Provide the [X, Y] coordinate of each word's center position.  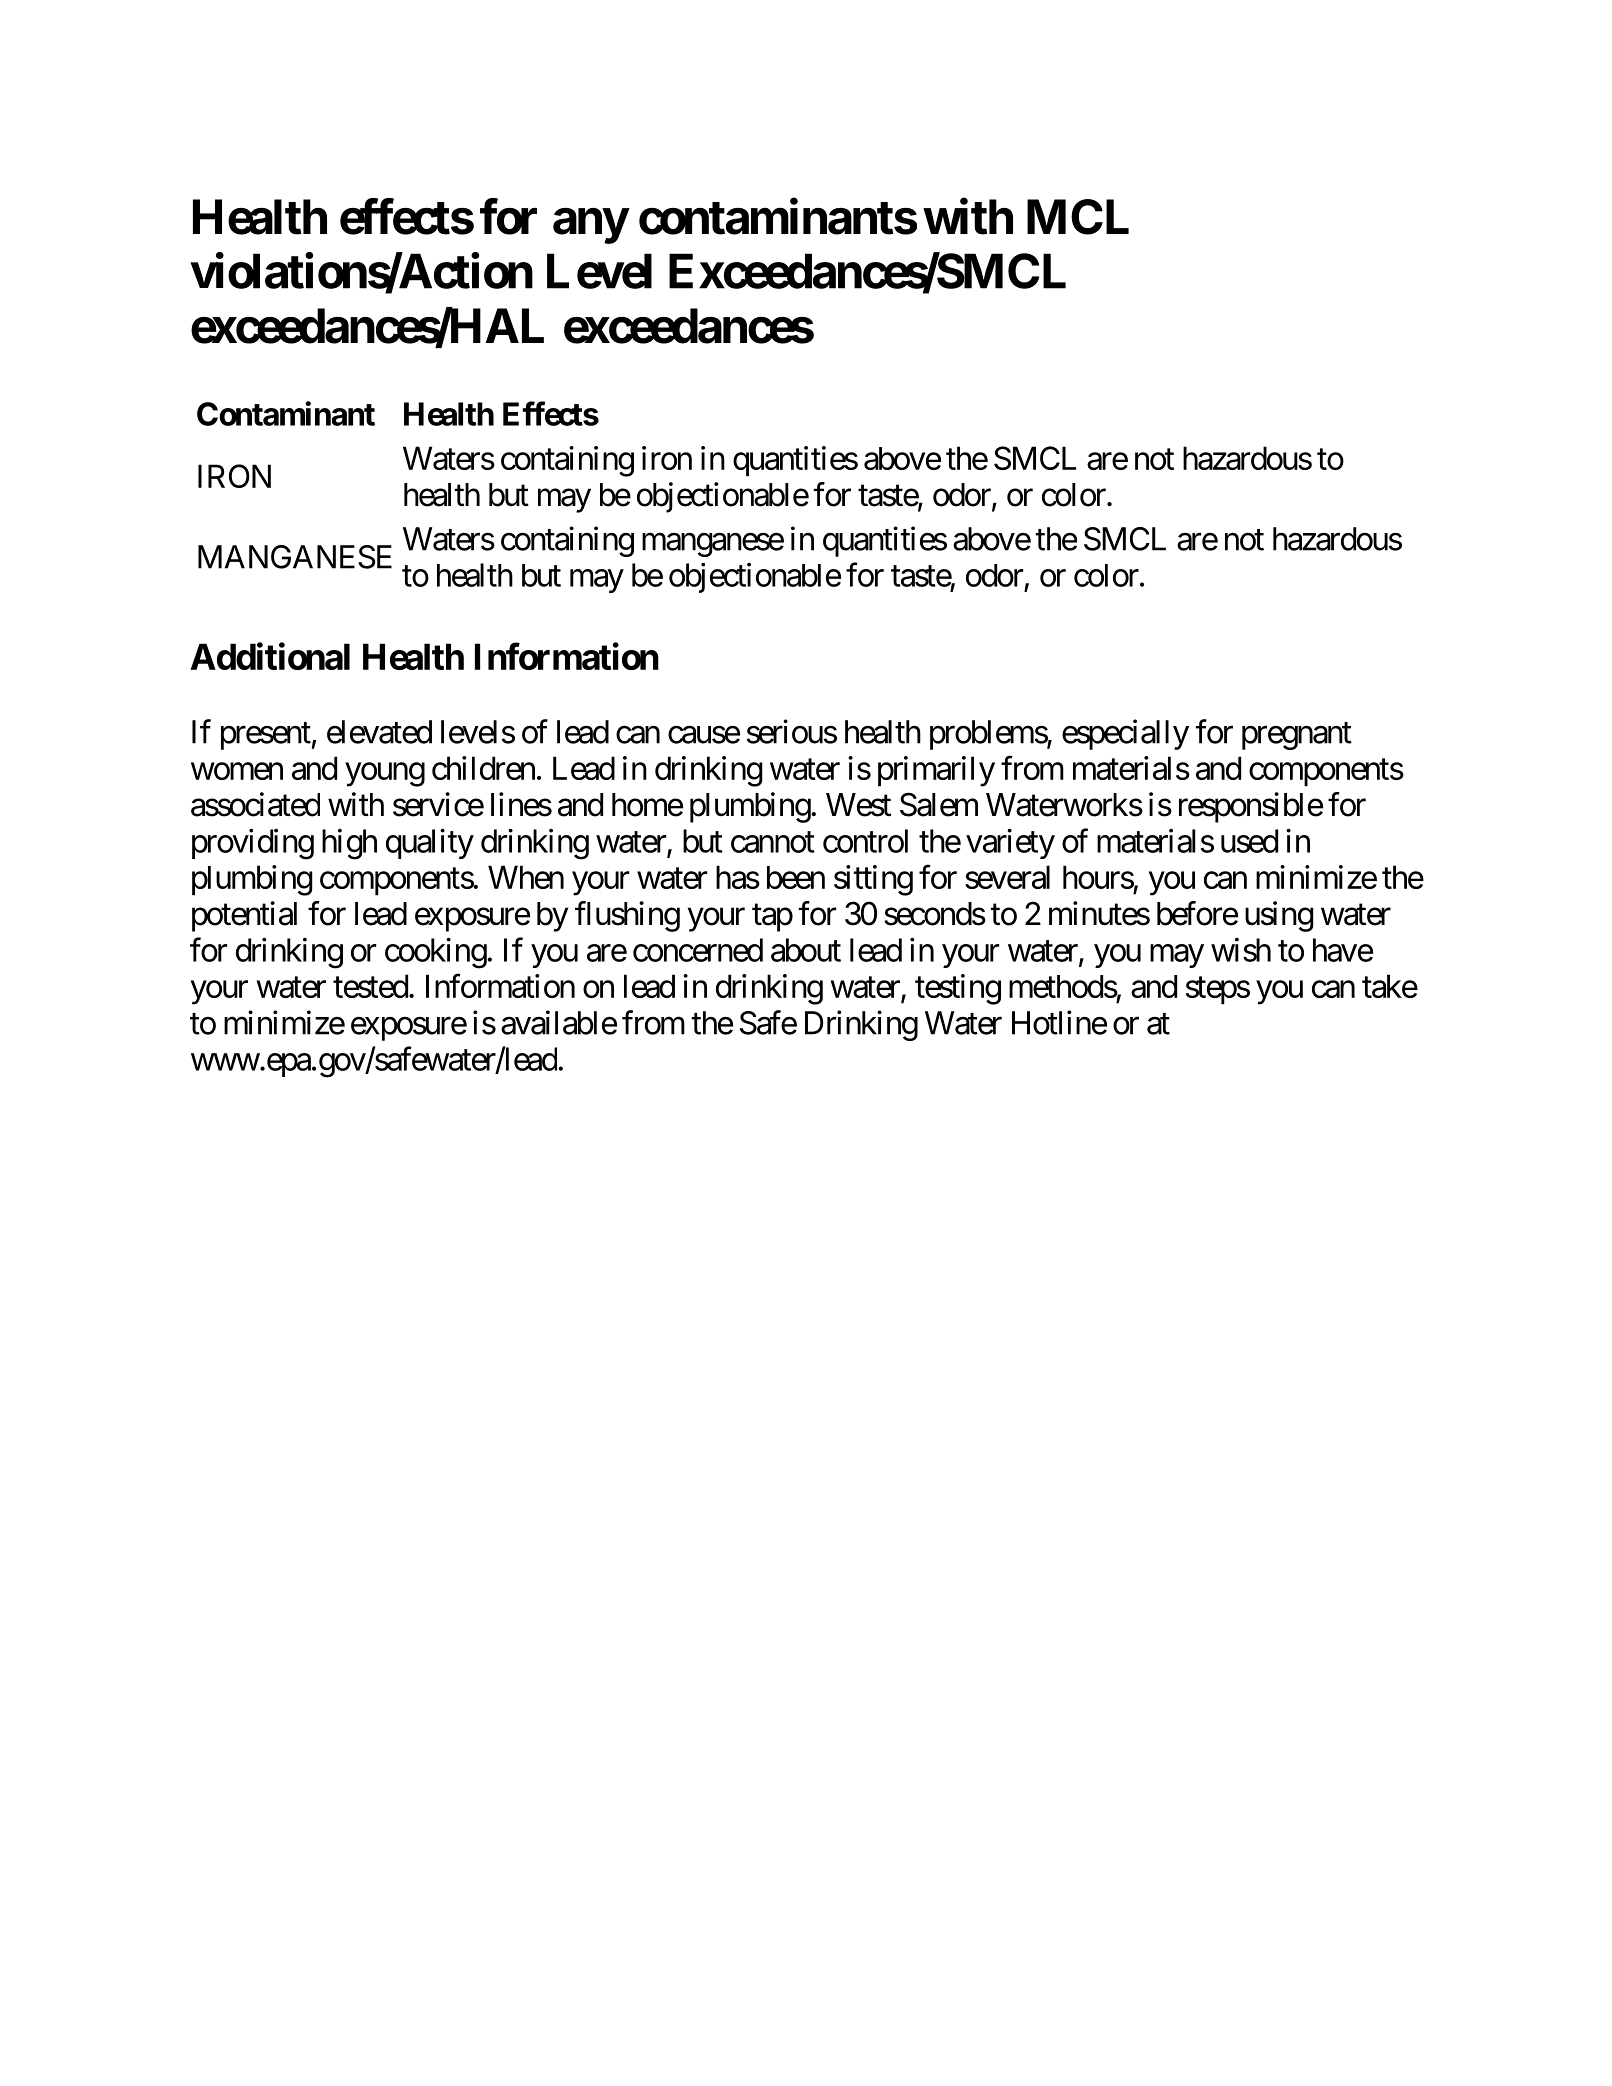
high [349, 844]
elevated [379, 732]
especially [1125, 734]
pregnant [1297, 736]
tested [370, 986]
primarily [936, 771]
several [1007, 877]
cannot [773, 842]
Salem [939, 804]
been [796, 877]
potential [244, 916]
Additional [270, 656]
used [1249, 841]
